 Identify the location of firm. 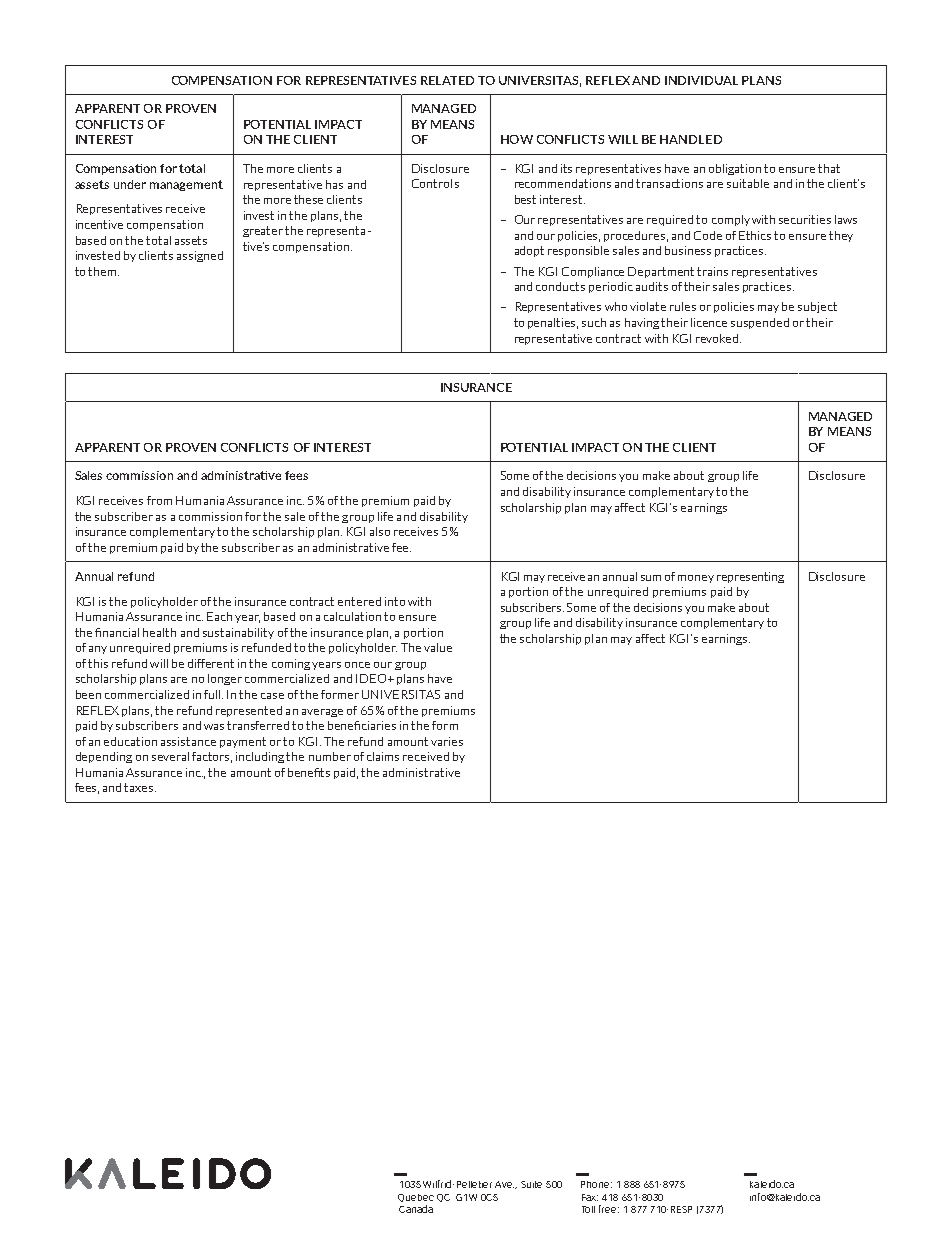
(192, 65).
